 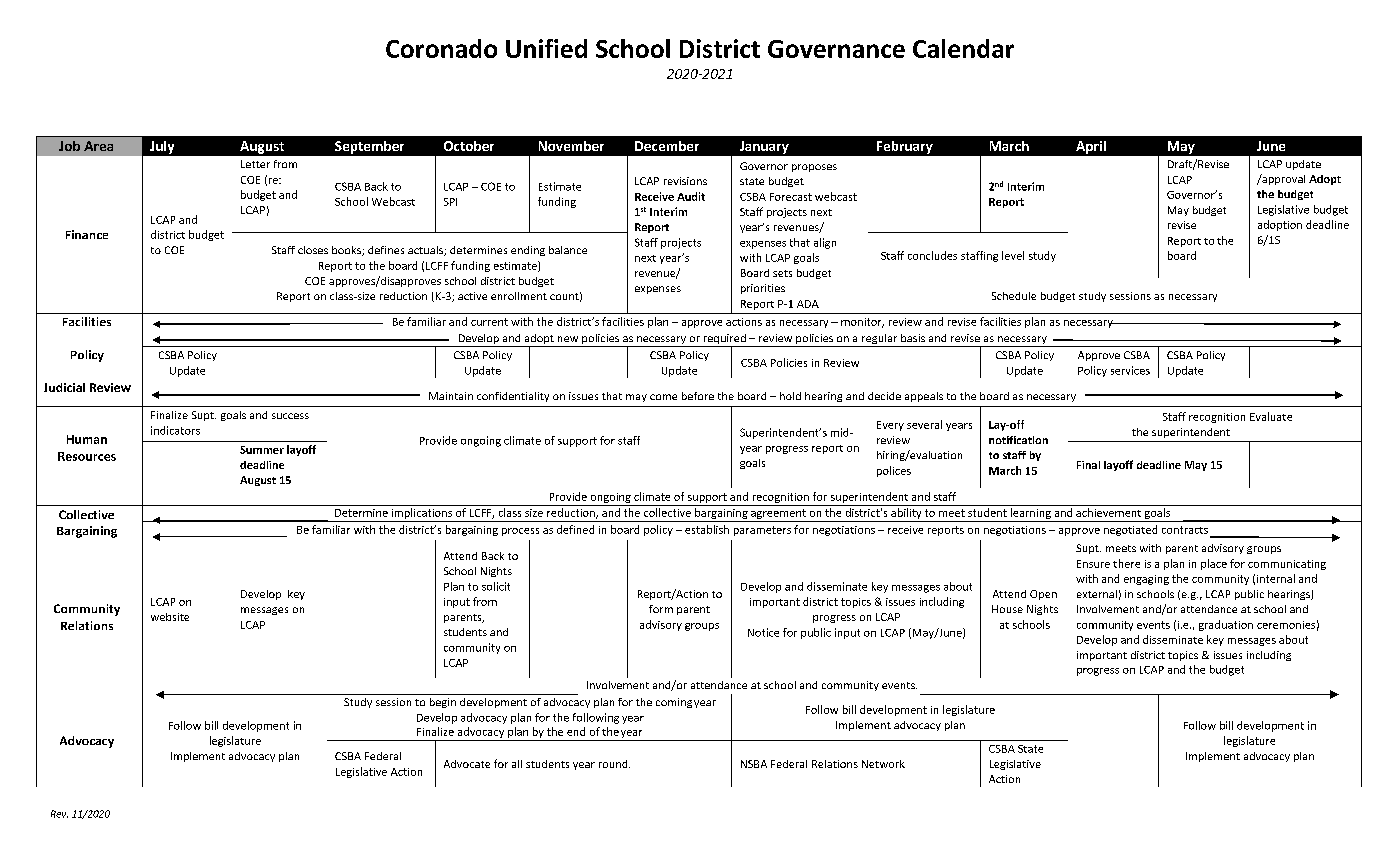 I want to click on website, so click(x=170, y=617).
